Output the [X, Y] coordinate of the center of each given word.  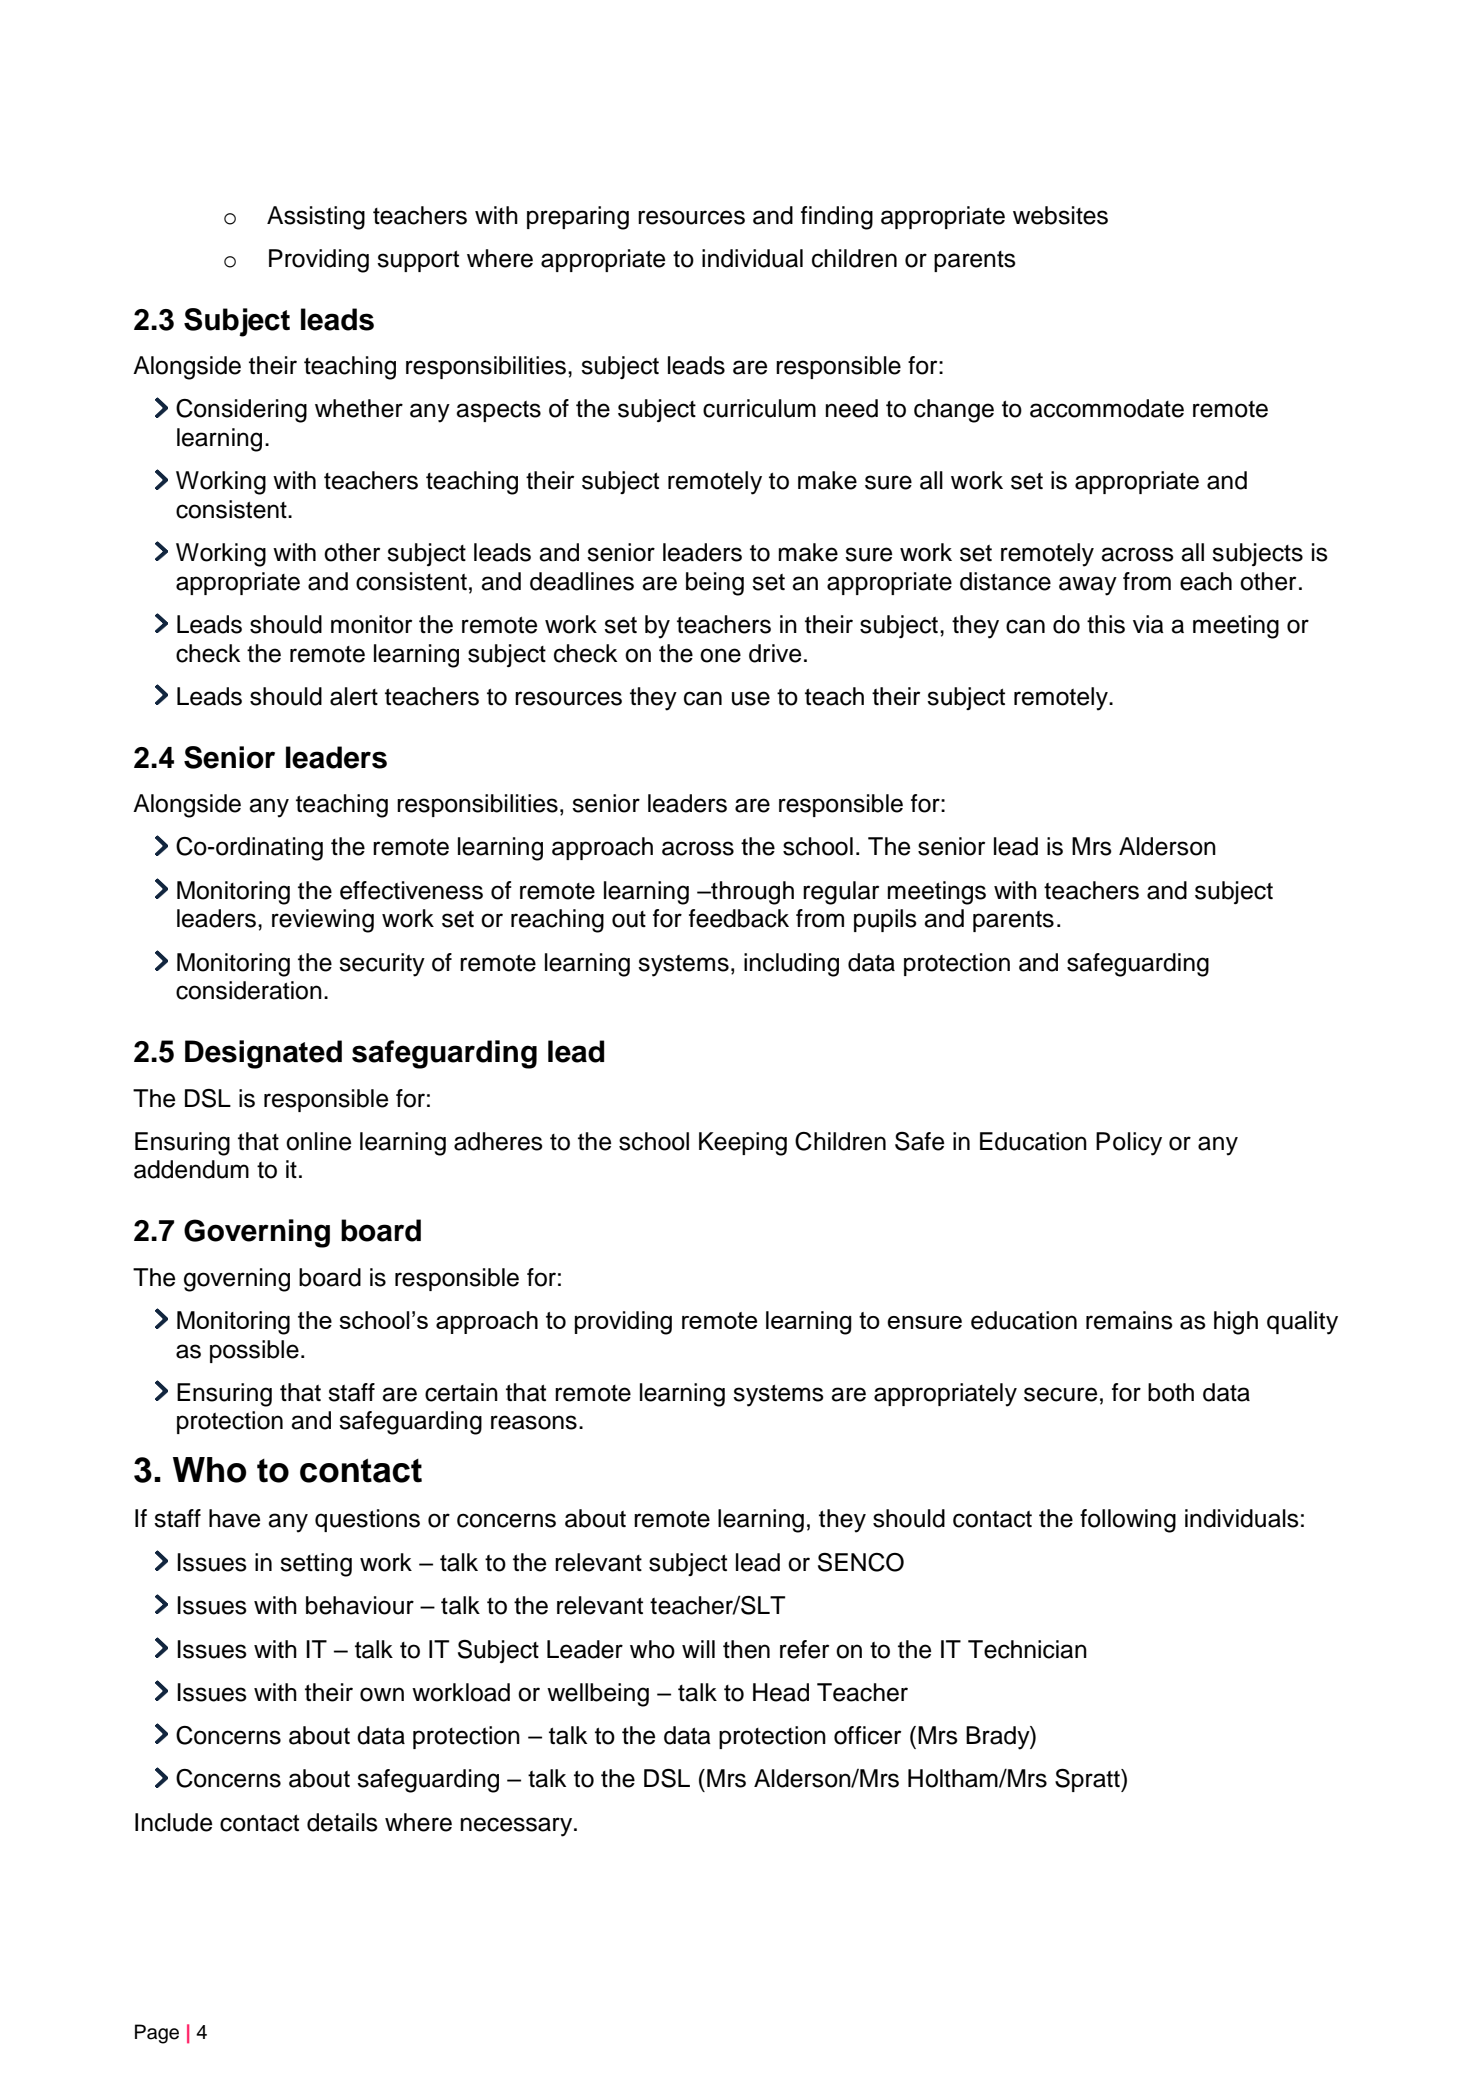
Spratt [1088, 1780]
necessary [518, 1827]
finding [837, 218]
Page [157, 2034]
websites [1060, 215]
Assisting [316, 218]
